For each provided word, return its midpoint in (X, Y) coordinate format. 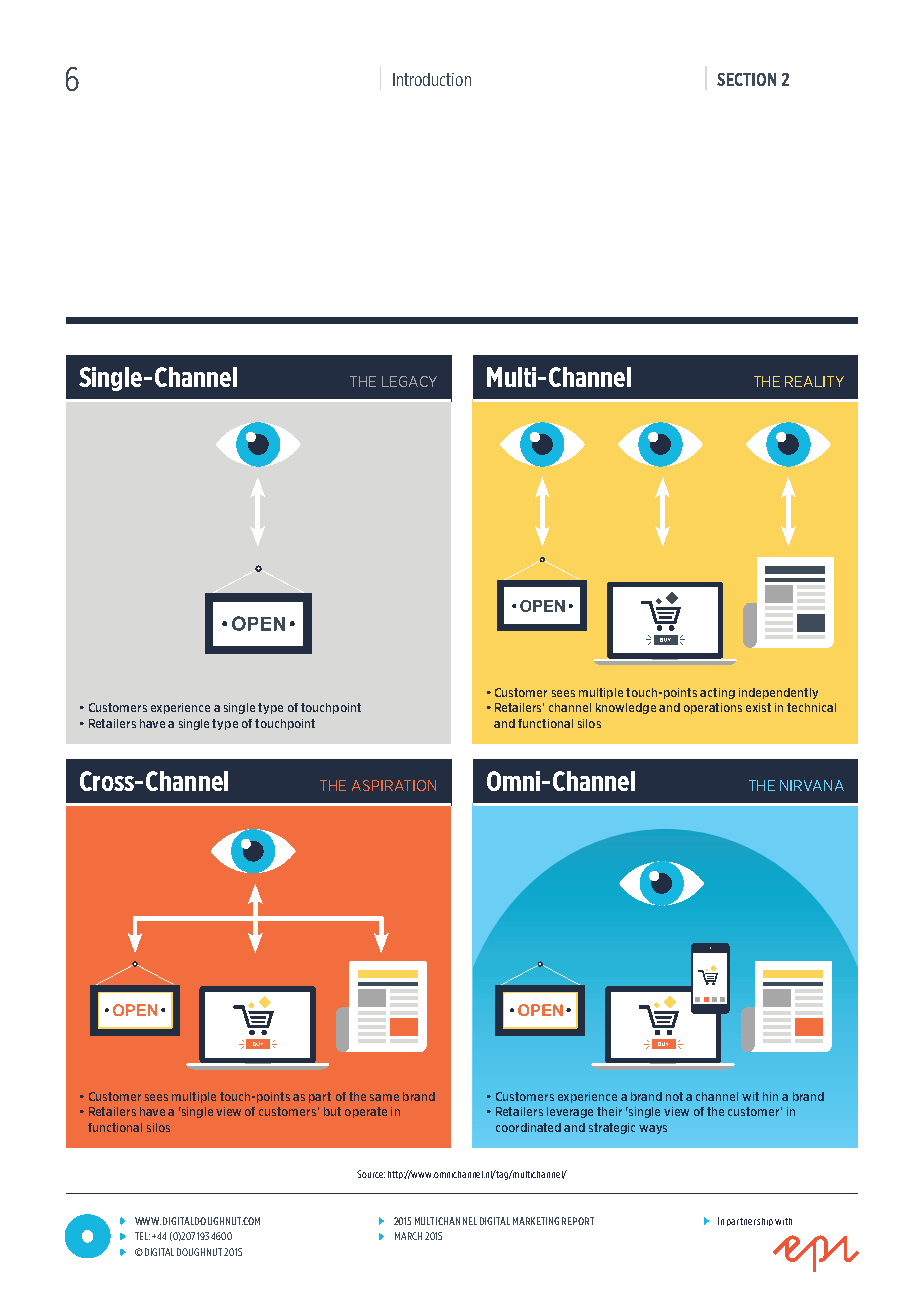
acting (717, 693)
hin (770, 1096)
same (384, 1097)
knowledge (626, 708)
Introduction (432, 79)
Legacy (409, 381)
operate (366, 1112)
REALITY (814, 381)
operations (713, 708)
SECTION (746, 79)
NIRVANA (812, 785)
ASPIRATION (394, 785)
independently (778, 693)
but (332, 1111)
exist (758, 707)
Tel (142, 1236)
